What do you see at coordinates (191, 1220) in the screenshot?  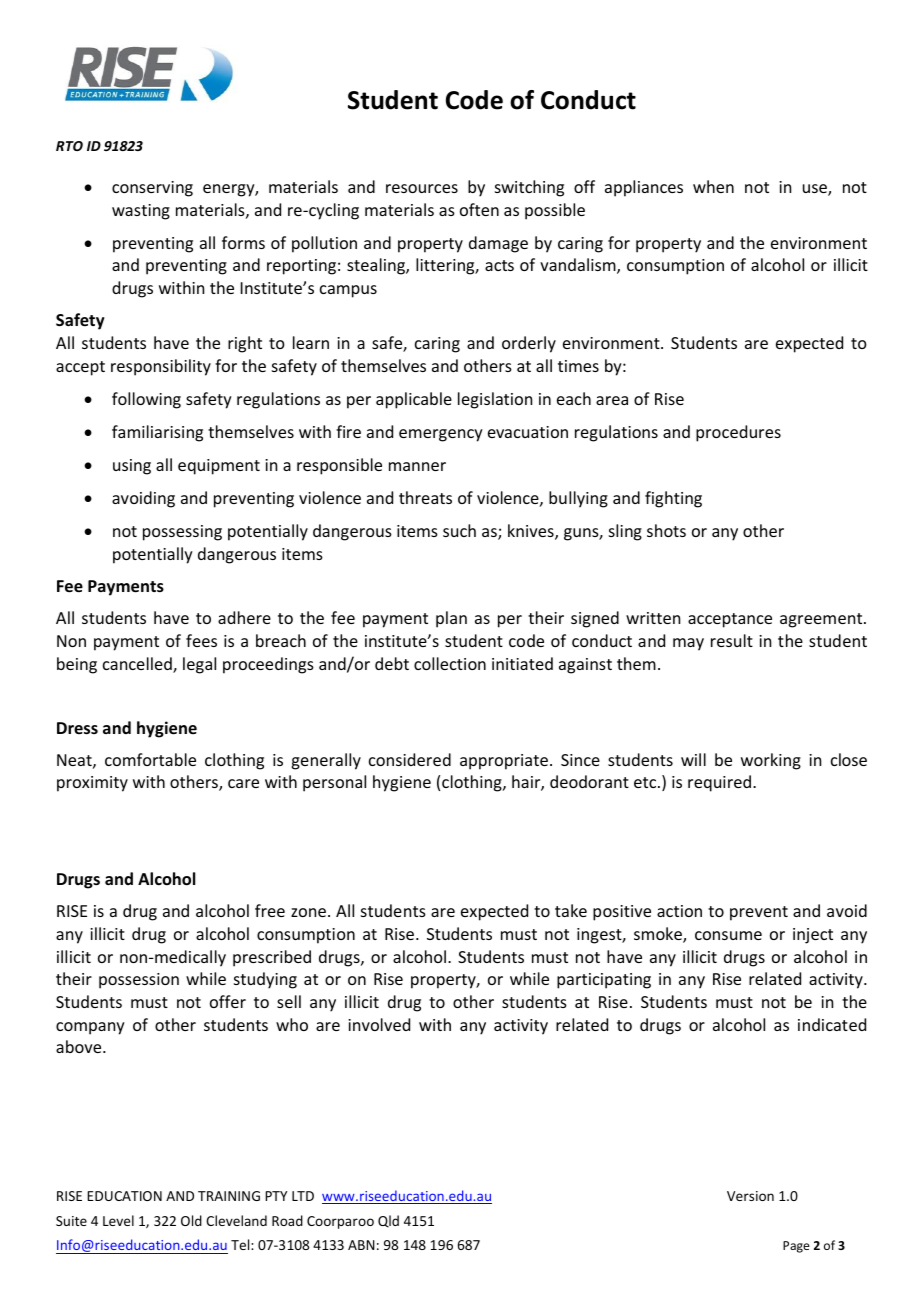 I see `Old` at bounding box center [191, 1220].
